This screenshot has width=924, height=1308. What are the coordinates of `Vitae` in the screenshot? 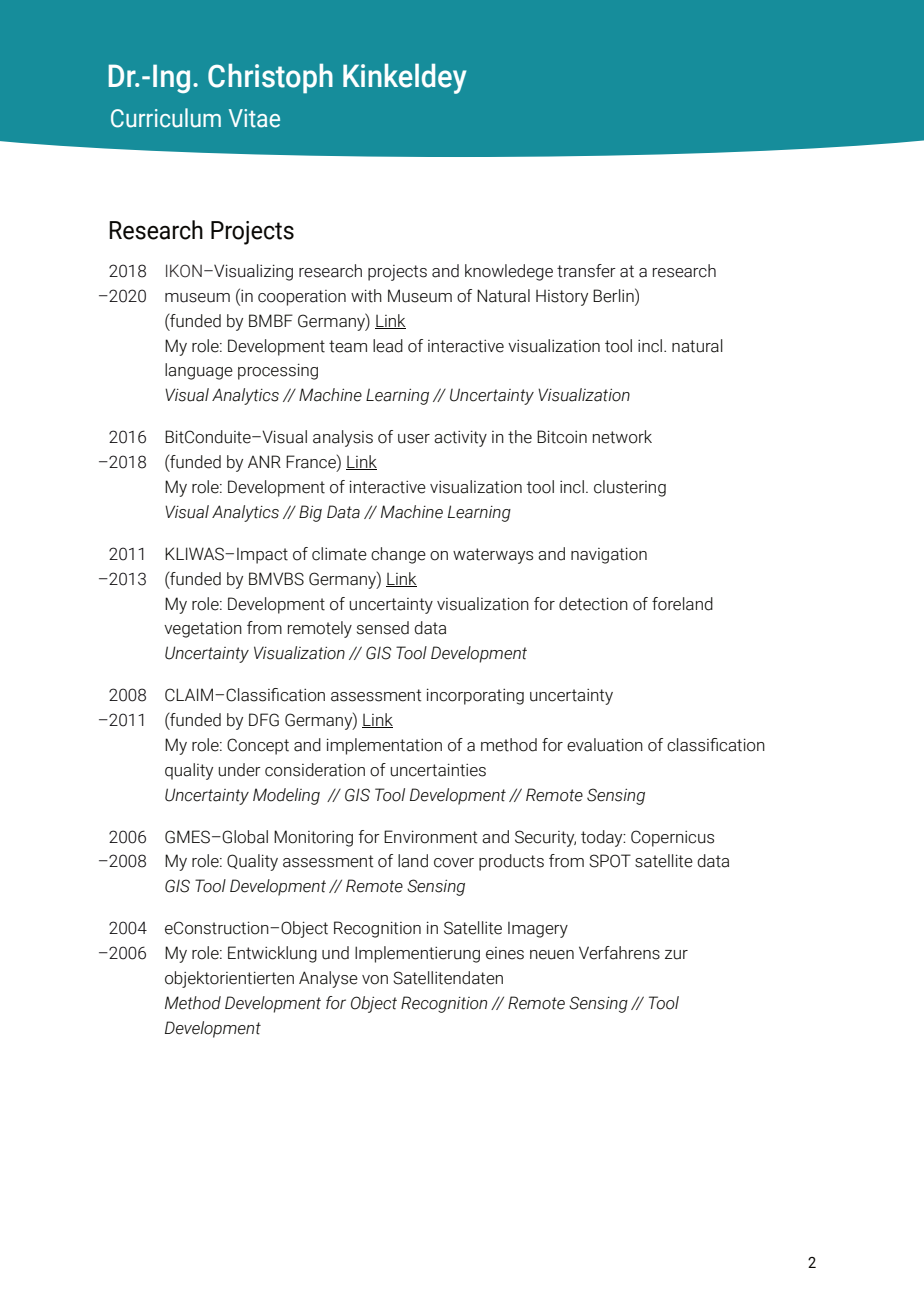 It's located at (254, 118).
